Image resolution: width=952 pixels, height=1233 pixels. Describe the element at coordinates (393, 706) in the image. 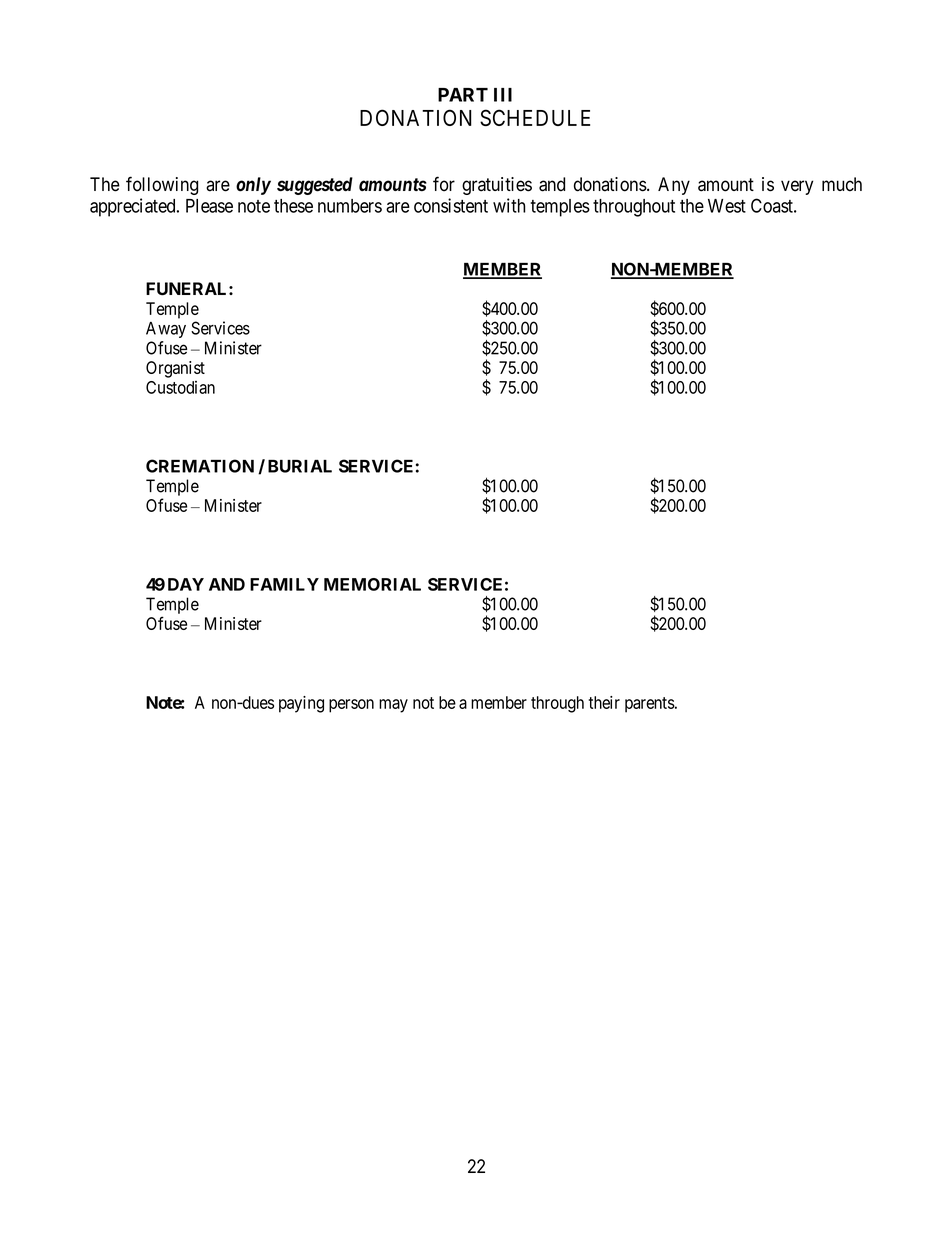

I see `may` at that location.
